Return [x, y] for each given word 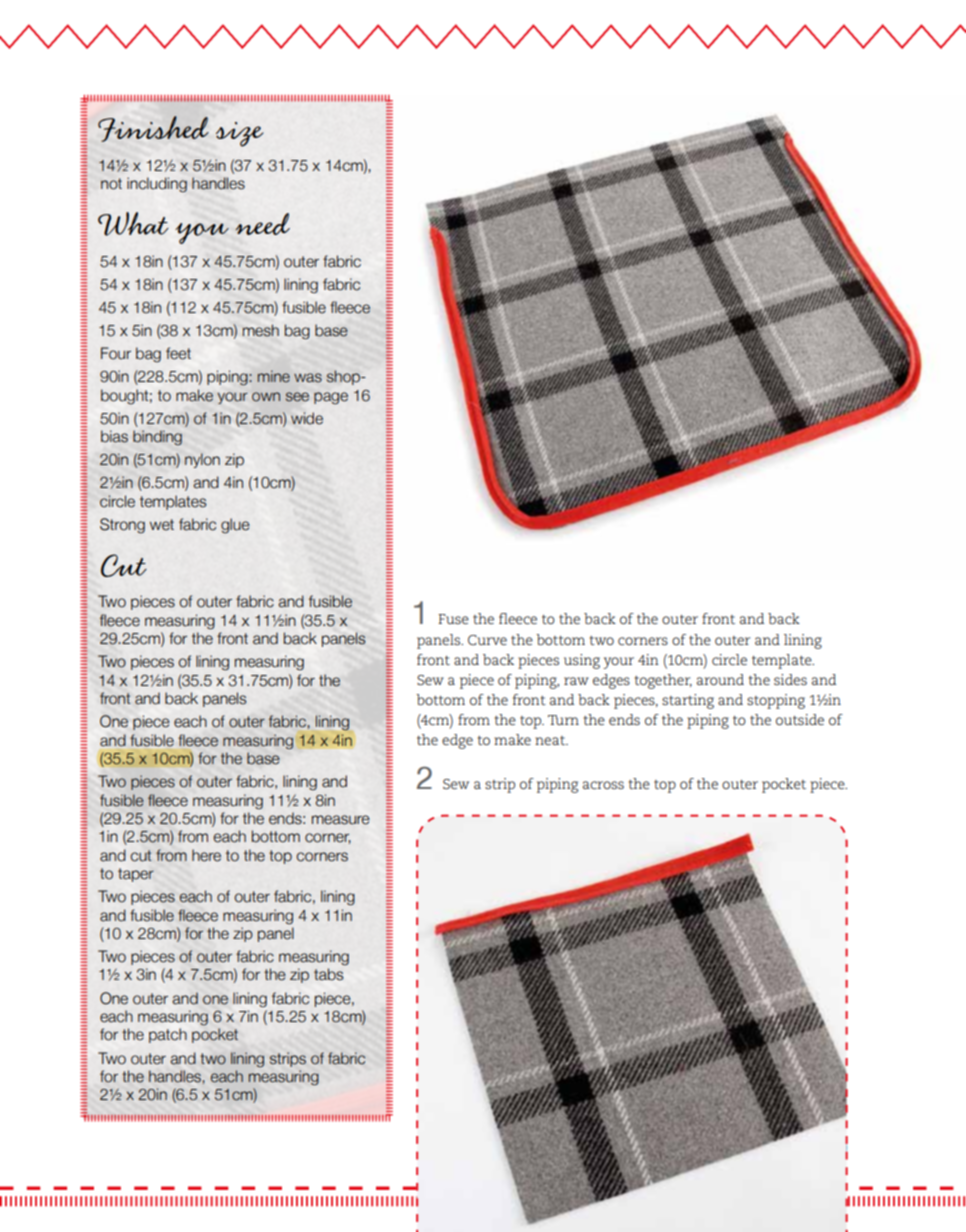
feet [178, 353]
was [308, 378]
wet [162, 525]
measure [341, 820]
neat [551, 740]
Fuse [453, 619]
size [239, 134]
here [206, 855]
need [262, 224]
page [331, 398]
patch [168, 1035]
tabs [328, 974]
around [720, 679]
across [603, 785]
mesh [261, 330]
